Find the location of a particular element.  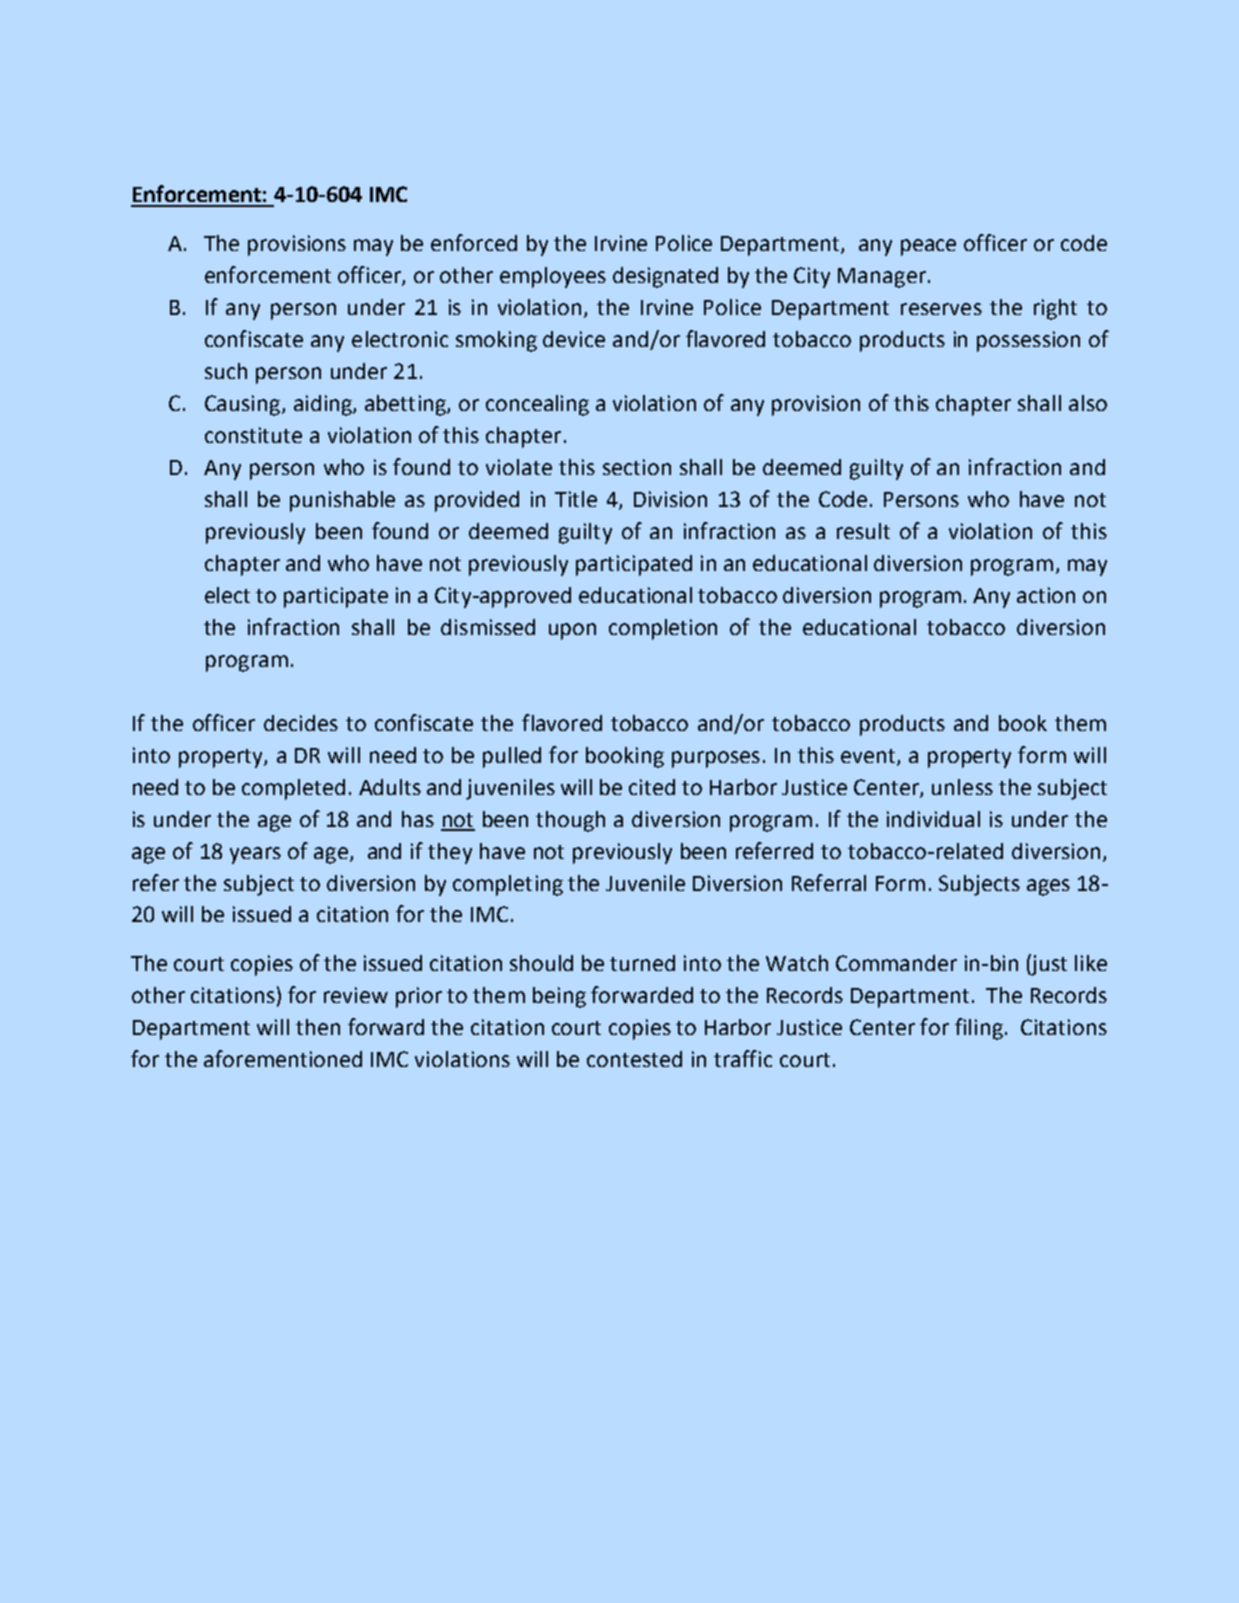

then is located at coordinates (318, 1027).
